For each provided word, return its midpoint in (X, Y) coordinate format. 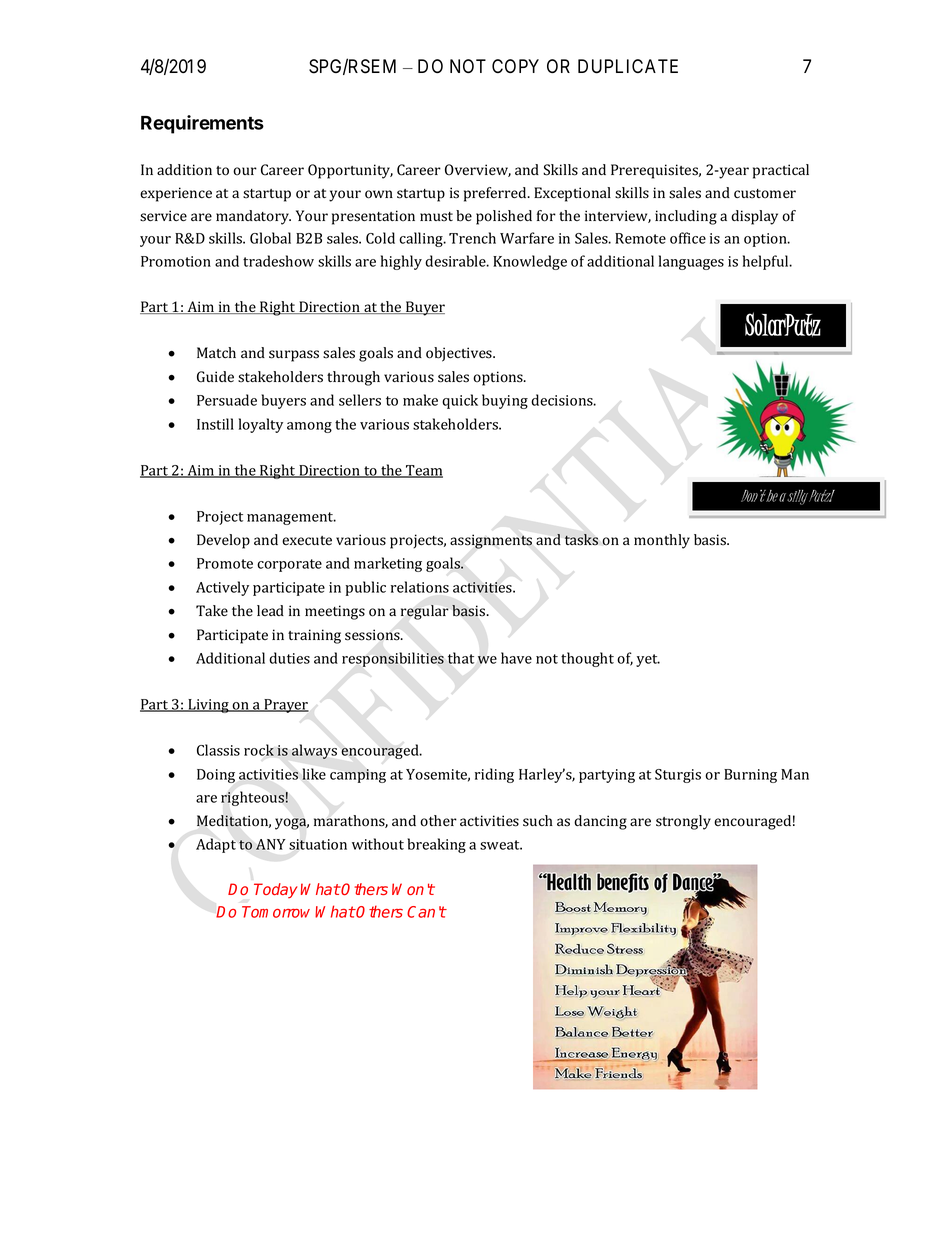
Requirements (202, 124)
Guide (215, 377)
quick (460, 401)
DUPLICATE (628, 66)
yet (648, 660)
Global (270, 238)
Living (208, 706)
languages (691, 262)
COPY (515, 66)
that (461, 658)
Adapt (216, 845)
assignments (491, 541)
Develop (223, 541)
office (688, 238)
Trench (472, 238)
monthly (662, 541)
